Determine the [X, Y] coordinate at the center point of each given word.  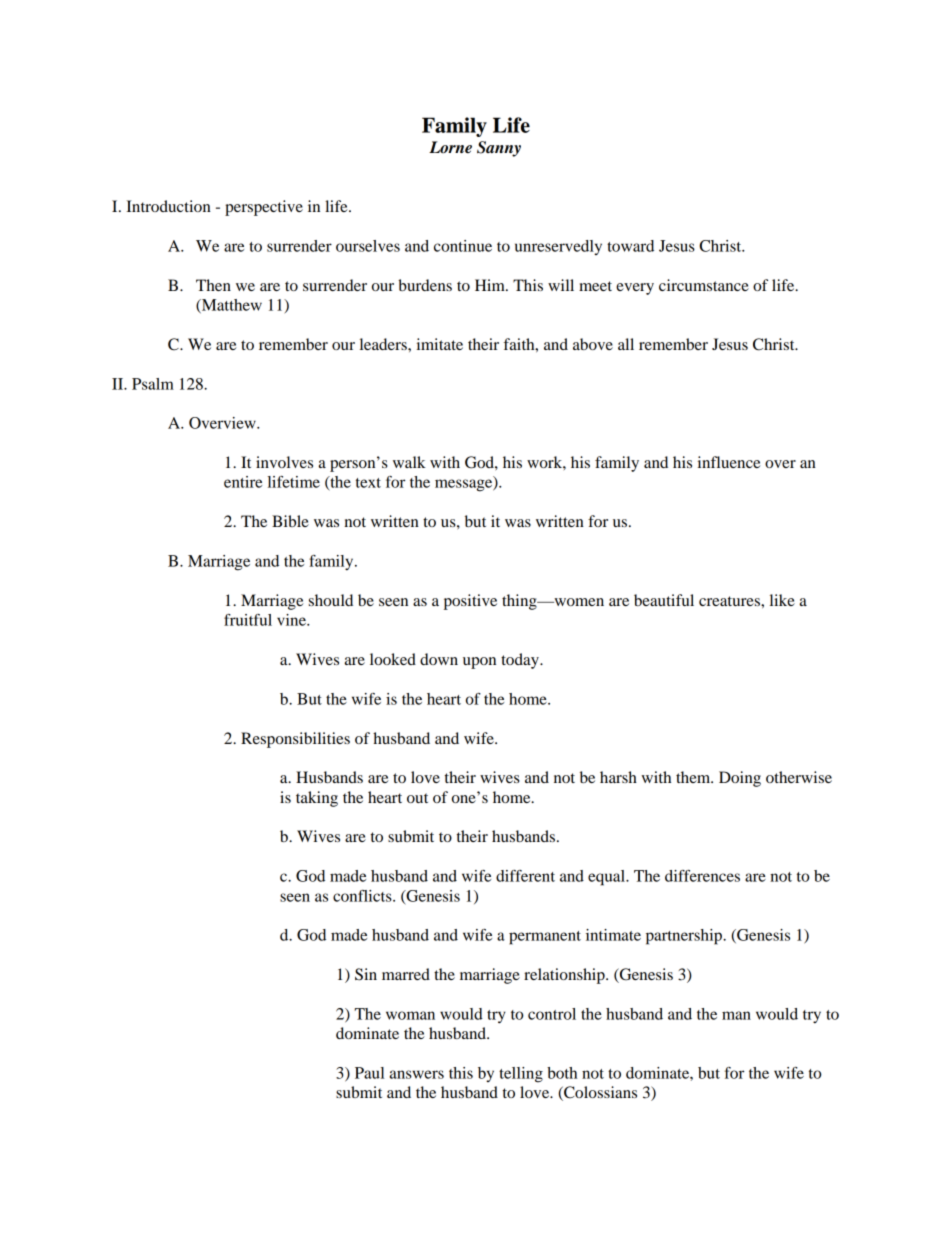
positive [470, 602]
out [417, 798]
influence [729, 462]
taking [317, 799]
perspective [264, 208]
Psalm [153, 384]
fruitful [248, 620]
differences [702, 876]
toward [630, 246]
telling [521, 1075]
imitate [440, 344]
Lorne [450, 147]
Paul [369, 1073]
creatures [730, 601]
